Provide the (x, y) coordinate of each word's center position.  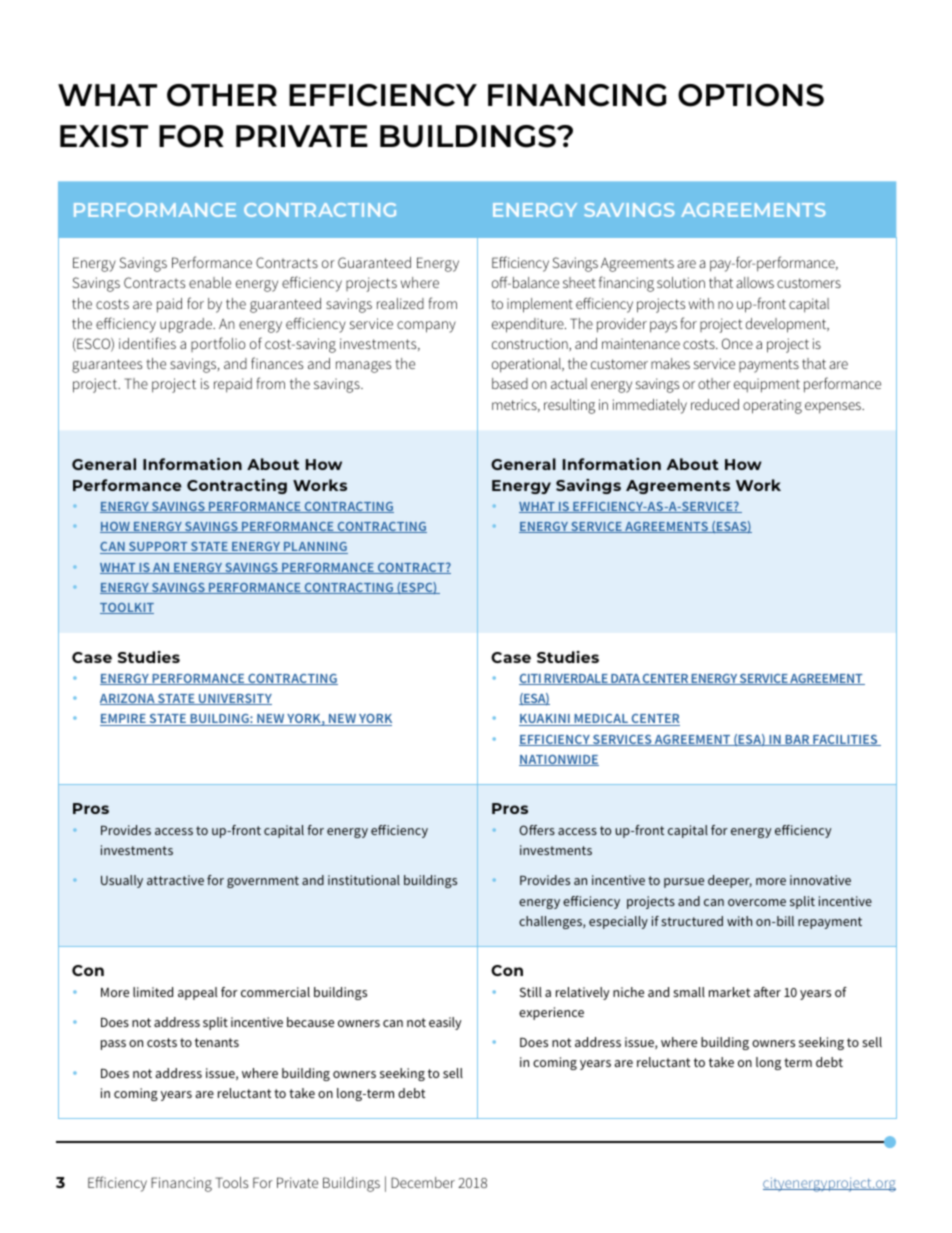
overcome (757, 902)
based (510, 383)
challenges (551, 922)
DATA (625, 679)
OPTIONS (751, 95)
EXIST (104, 136)
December (423, 1182)
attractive (175, 880)
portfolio (218, 344)
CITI (531, 679)
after (767, 992)
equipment (767, 385)
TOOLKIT (127, 608)
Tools (231, 1182)
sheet (579, 282)
